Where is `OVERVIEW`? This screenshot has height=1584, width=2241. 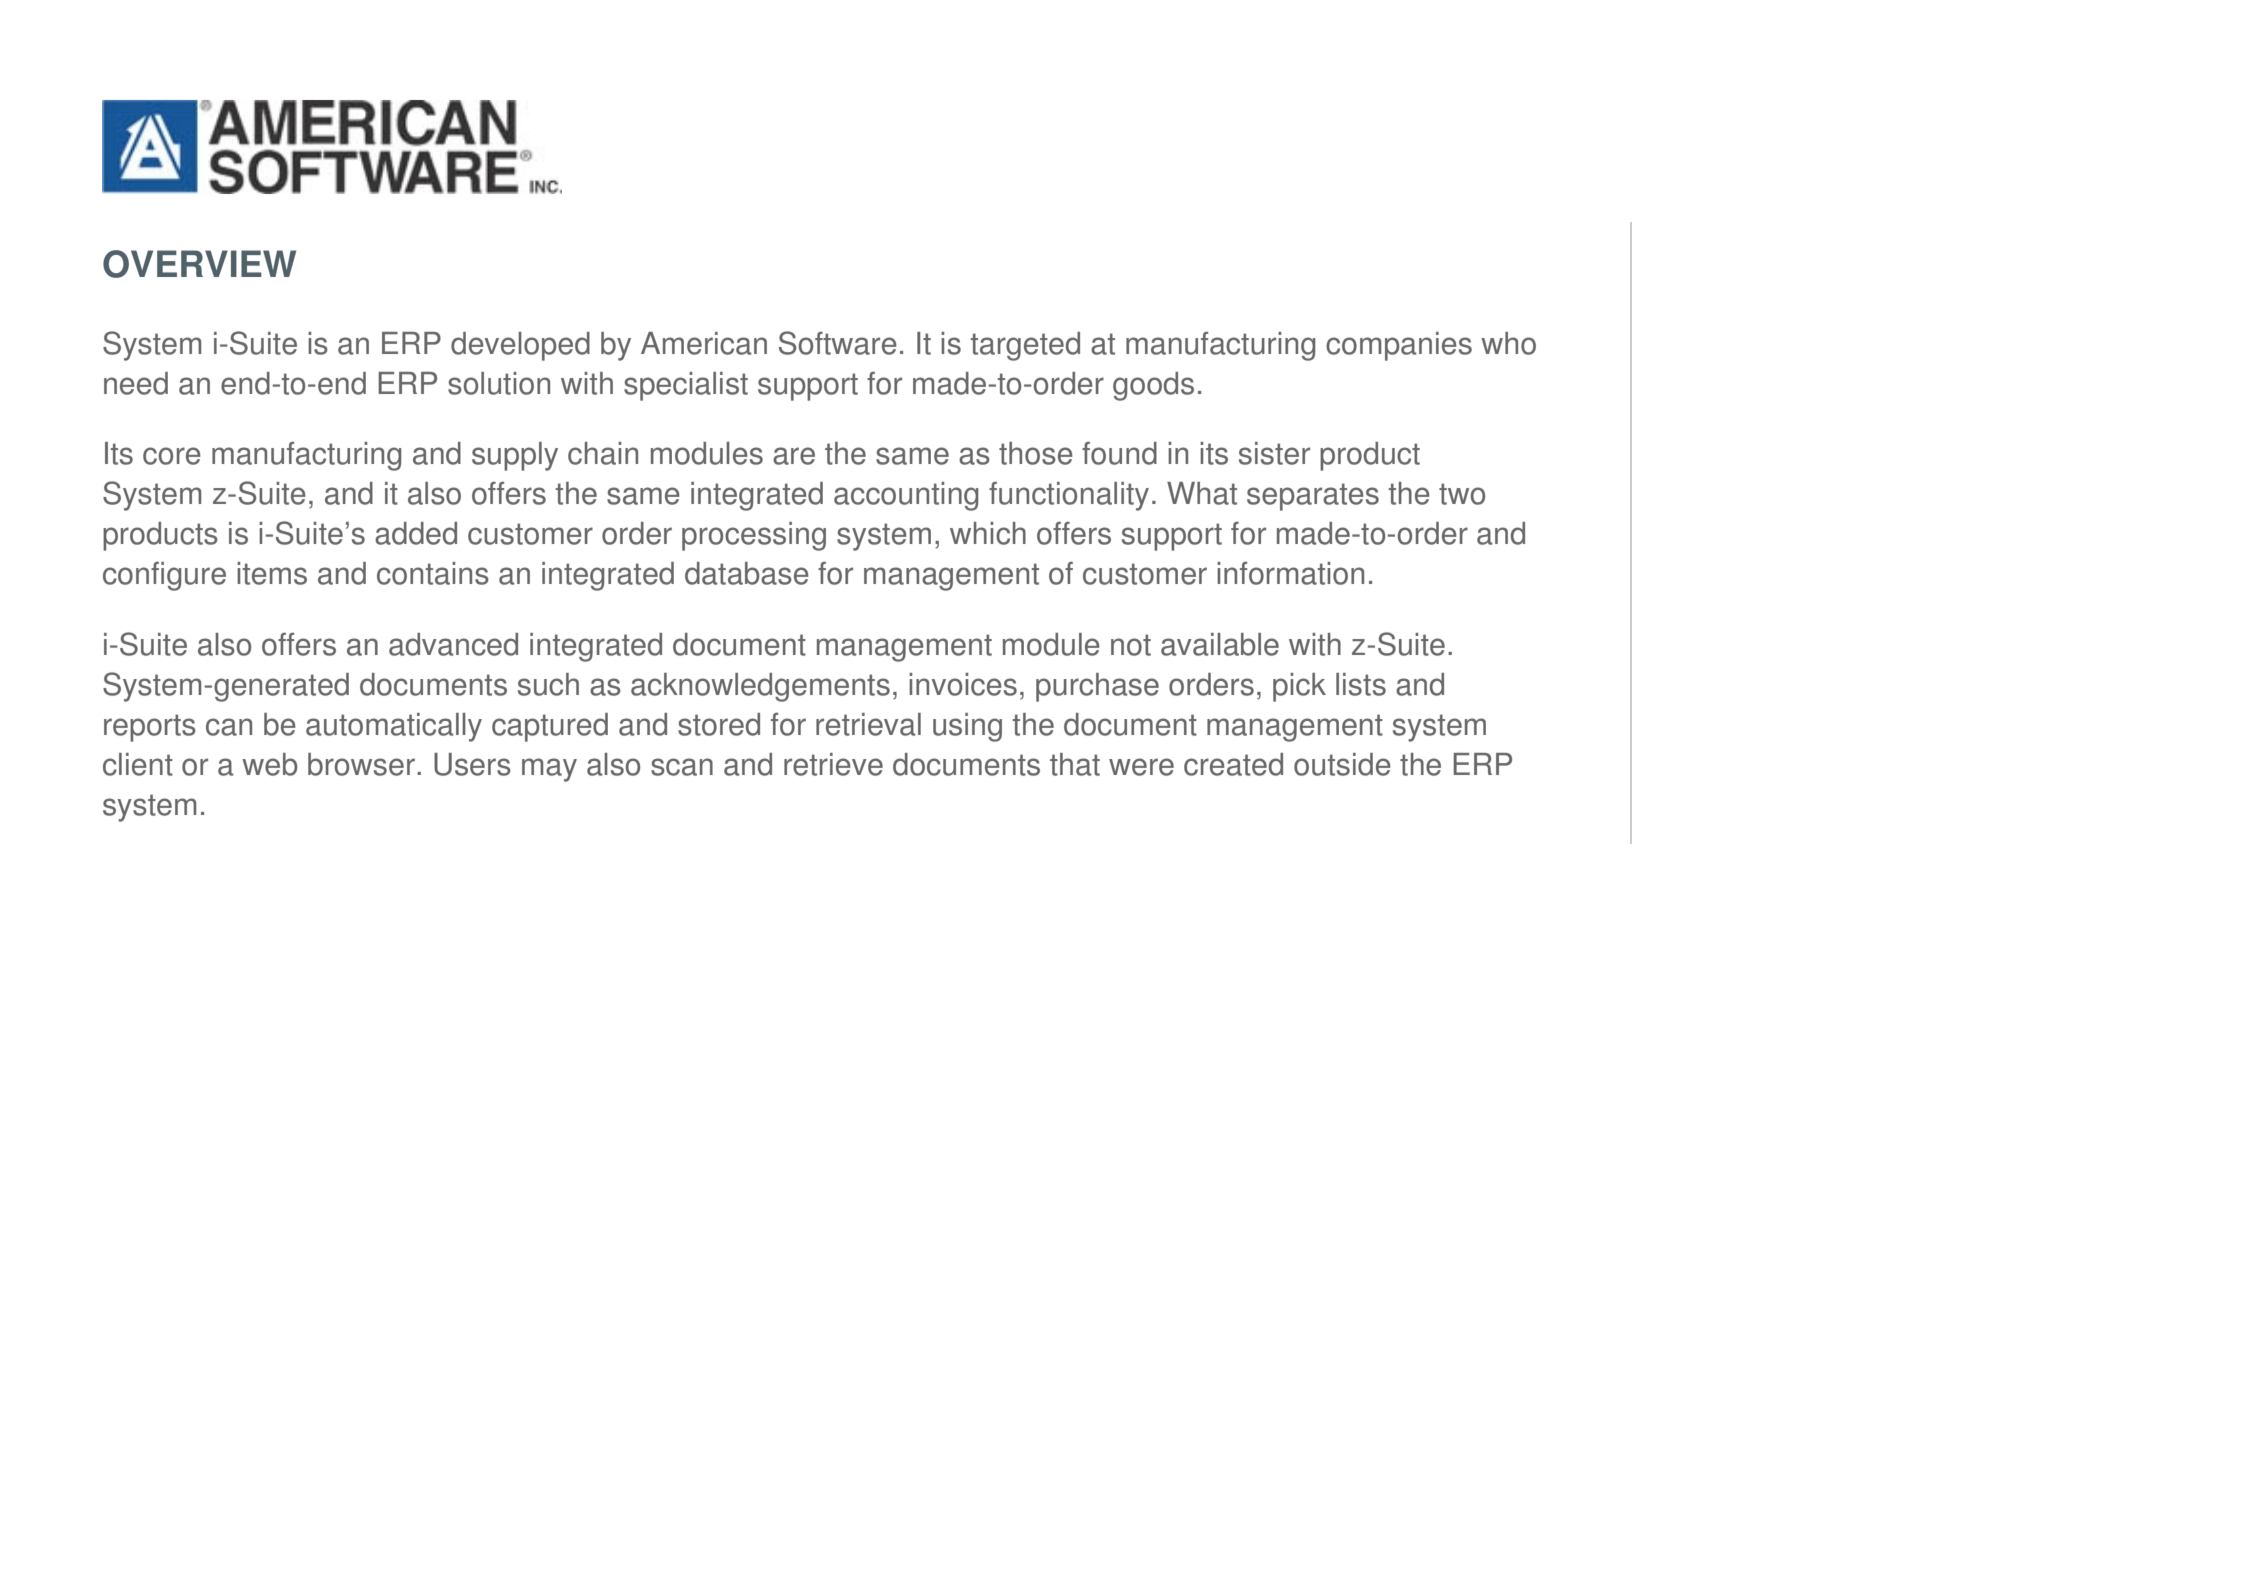 OVERVIEW is located at coordinates (199, 264).
